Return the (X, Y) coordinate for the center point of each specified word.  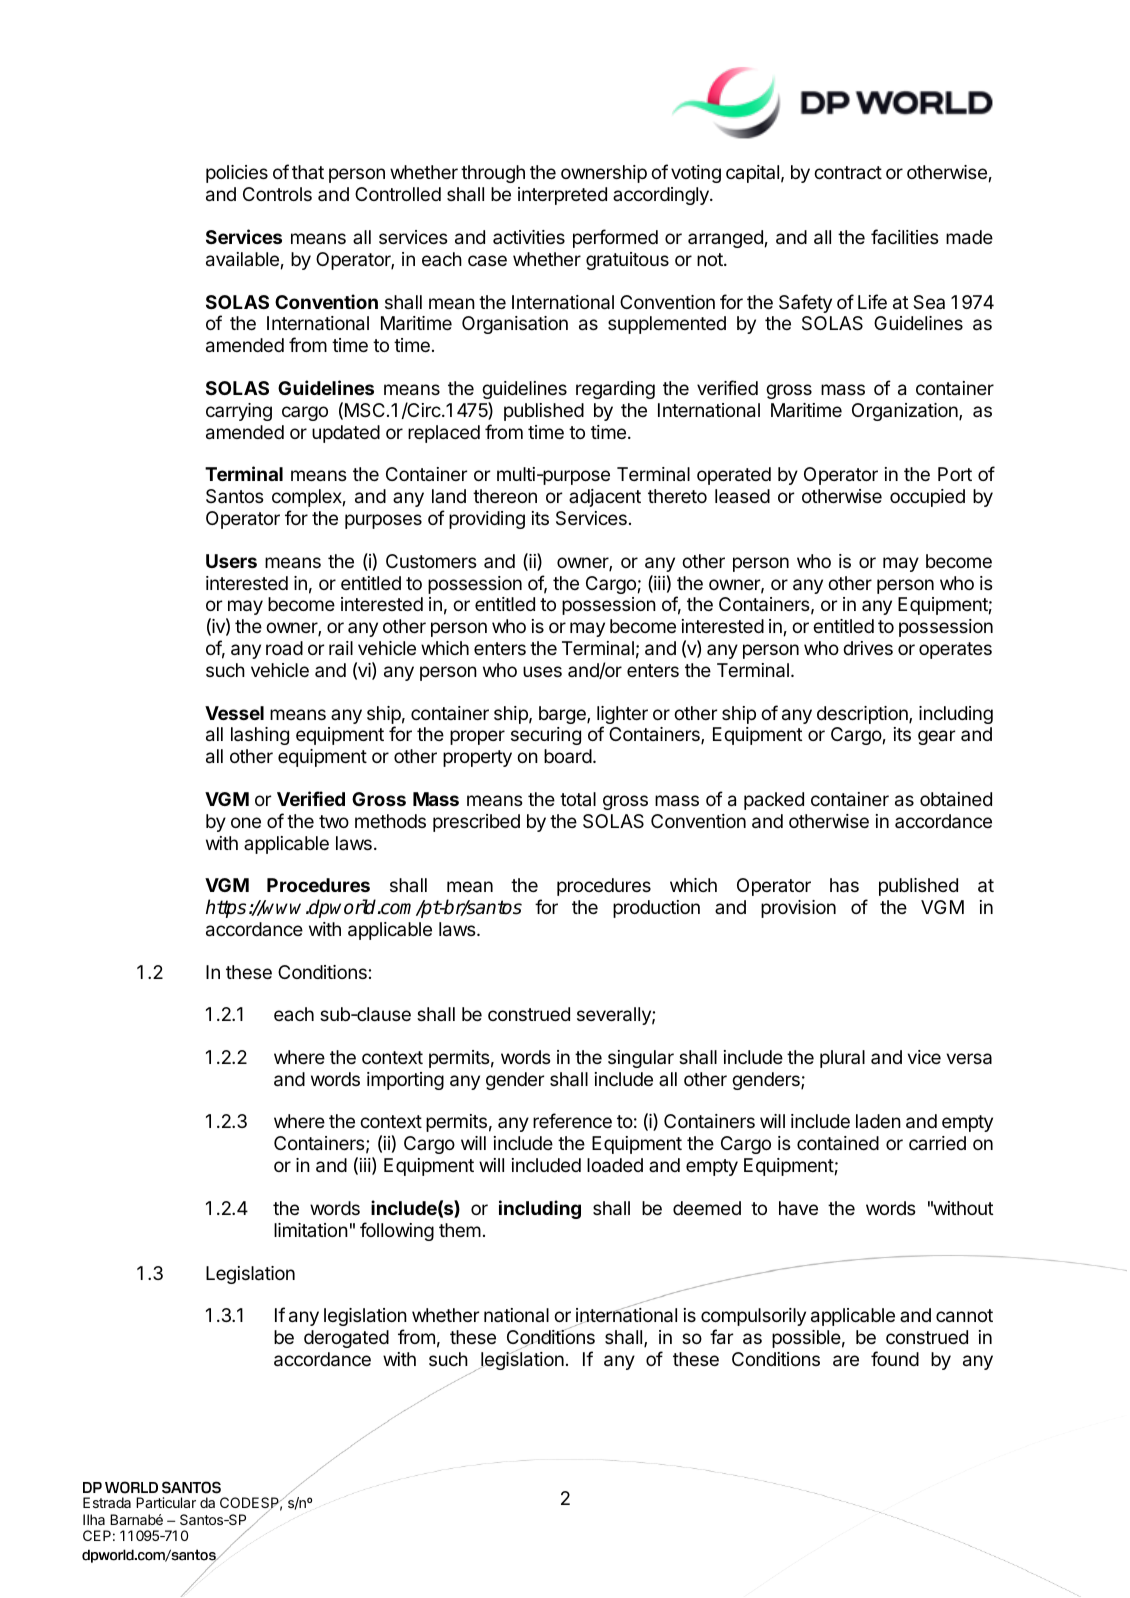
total (578, 799)
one (246, 822)
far (721, 1337)
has (844, 885)
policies (237, 174)
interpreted (562, 196)
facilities (904, 236)
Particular (166, 1502)
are (846, 1361)
